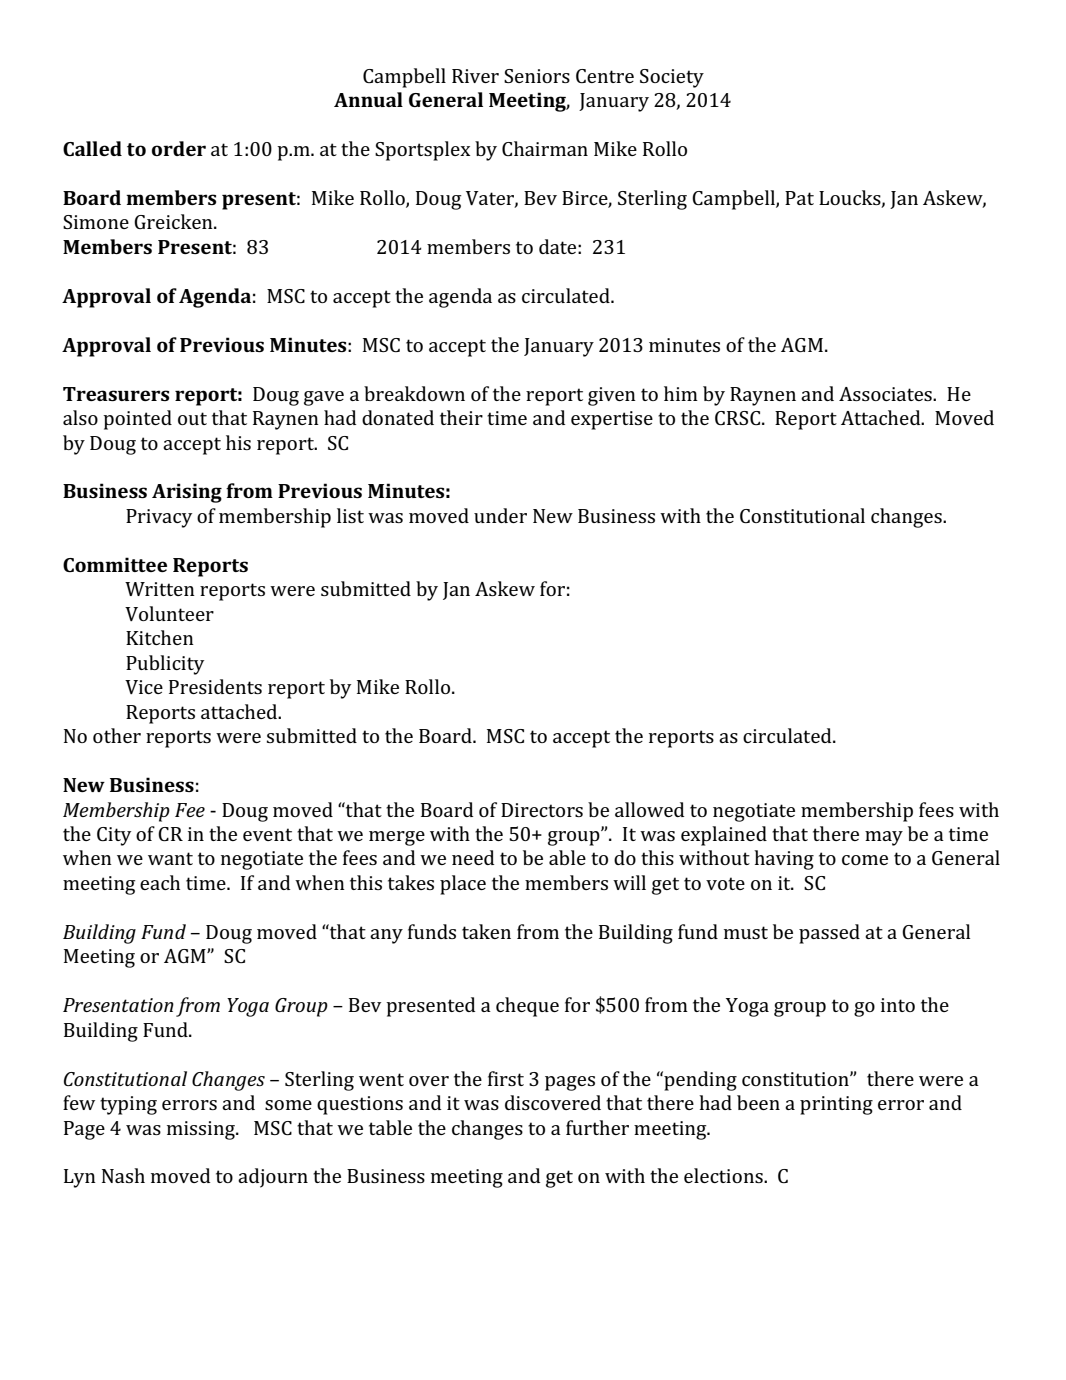 The height and width of the screenshot is (1380, 1066). Describe the element at coordinates (202, 1130) in the screenshot. I see `missing` at that location.
